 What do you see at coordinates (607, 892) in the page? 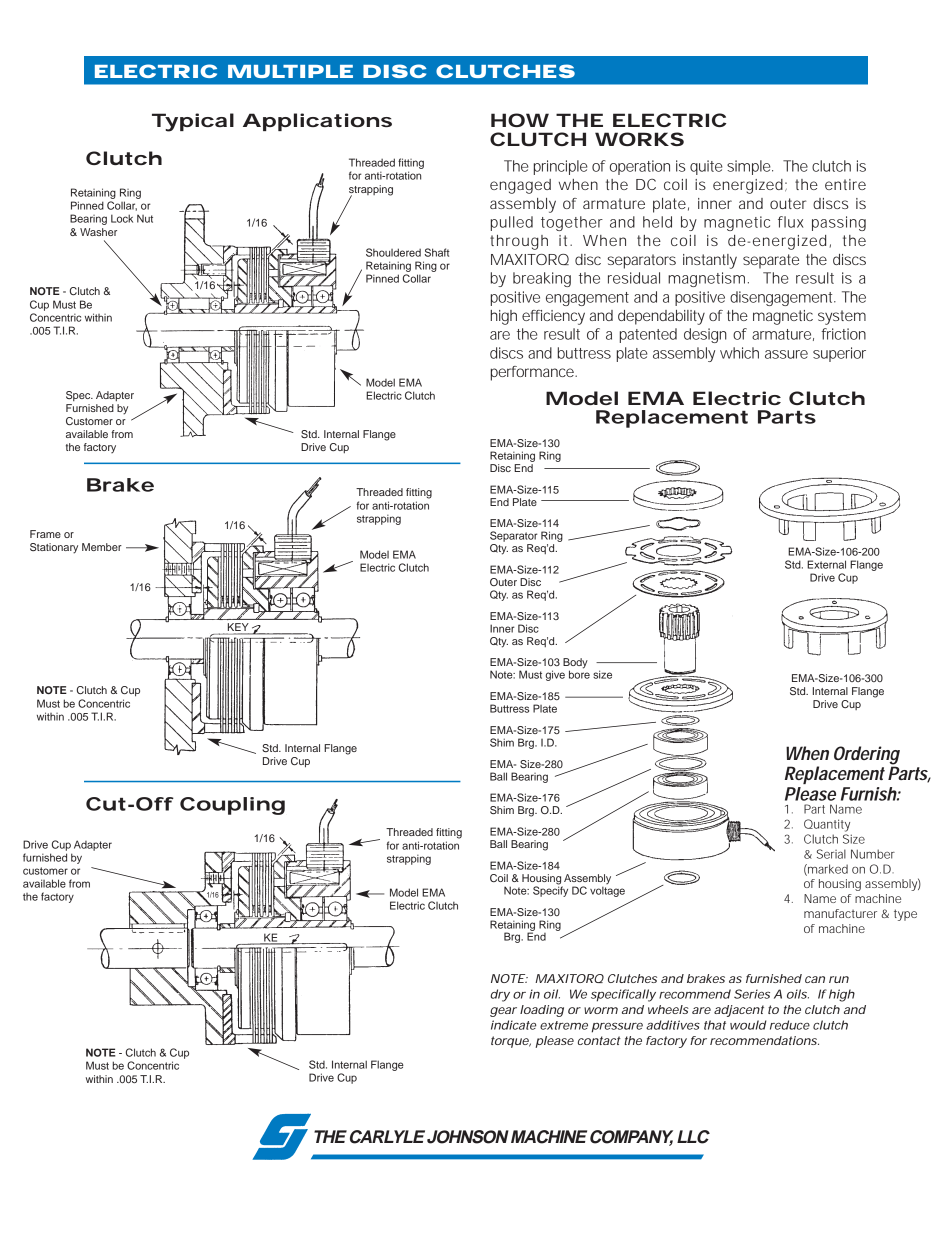
I see `voltage` at bounding box center [607, 892].
